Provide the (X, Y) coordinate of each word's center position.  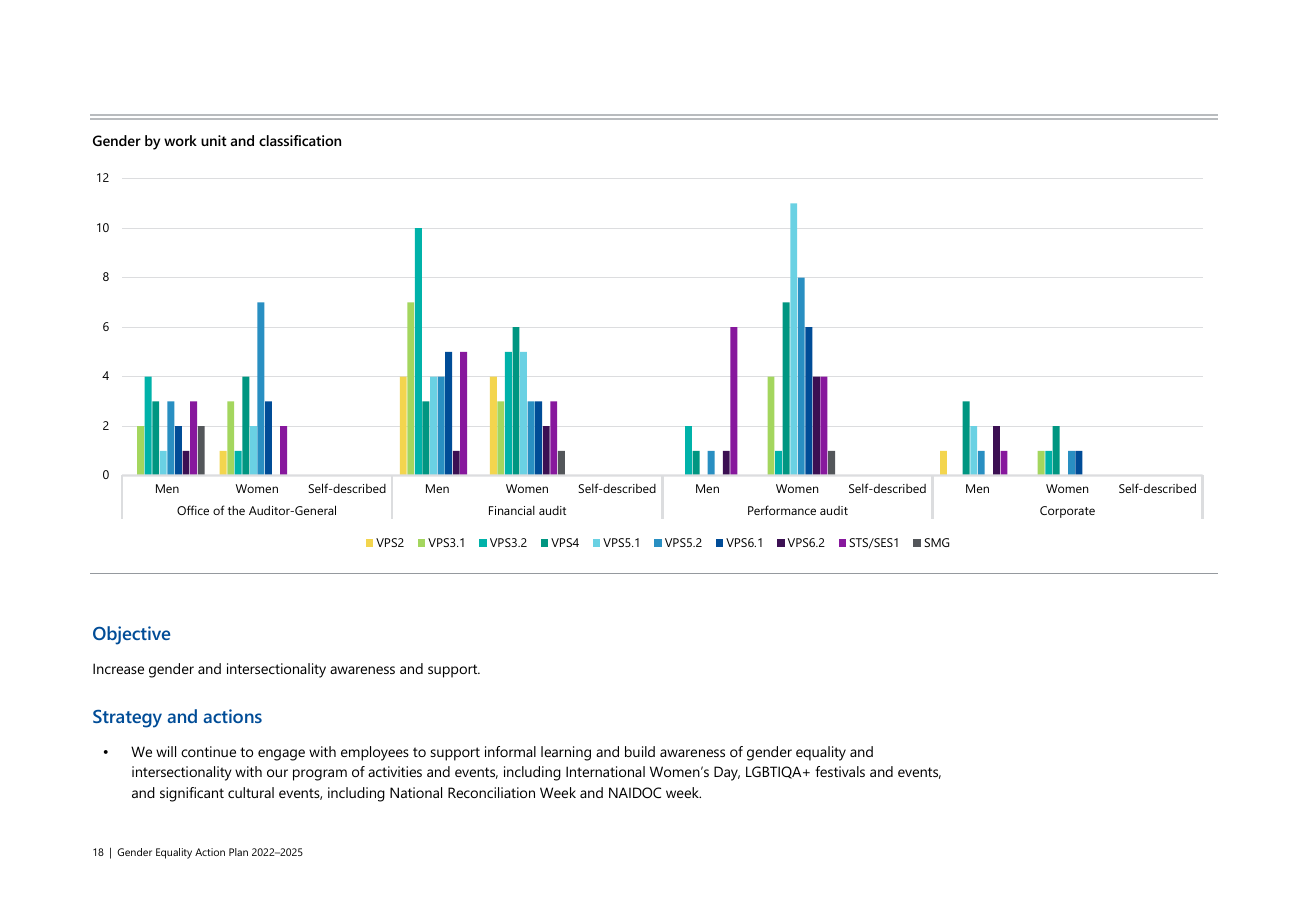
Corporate (1067, 512)
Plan (238, 852)
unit (214, 140)
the (236, 510)
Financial (512, 510)
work (180, 140)
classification (300, 140)
